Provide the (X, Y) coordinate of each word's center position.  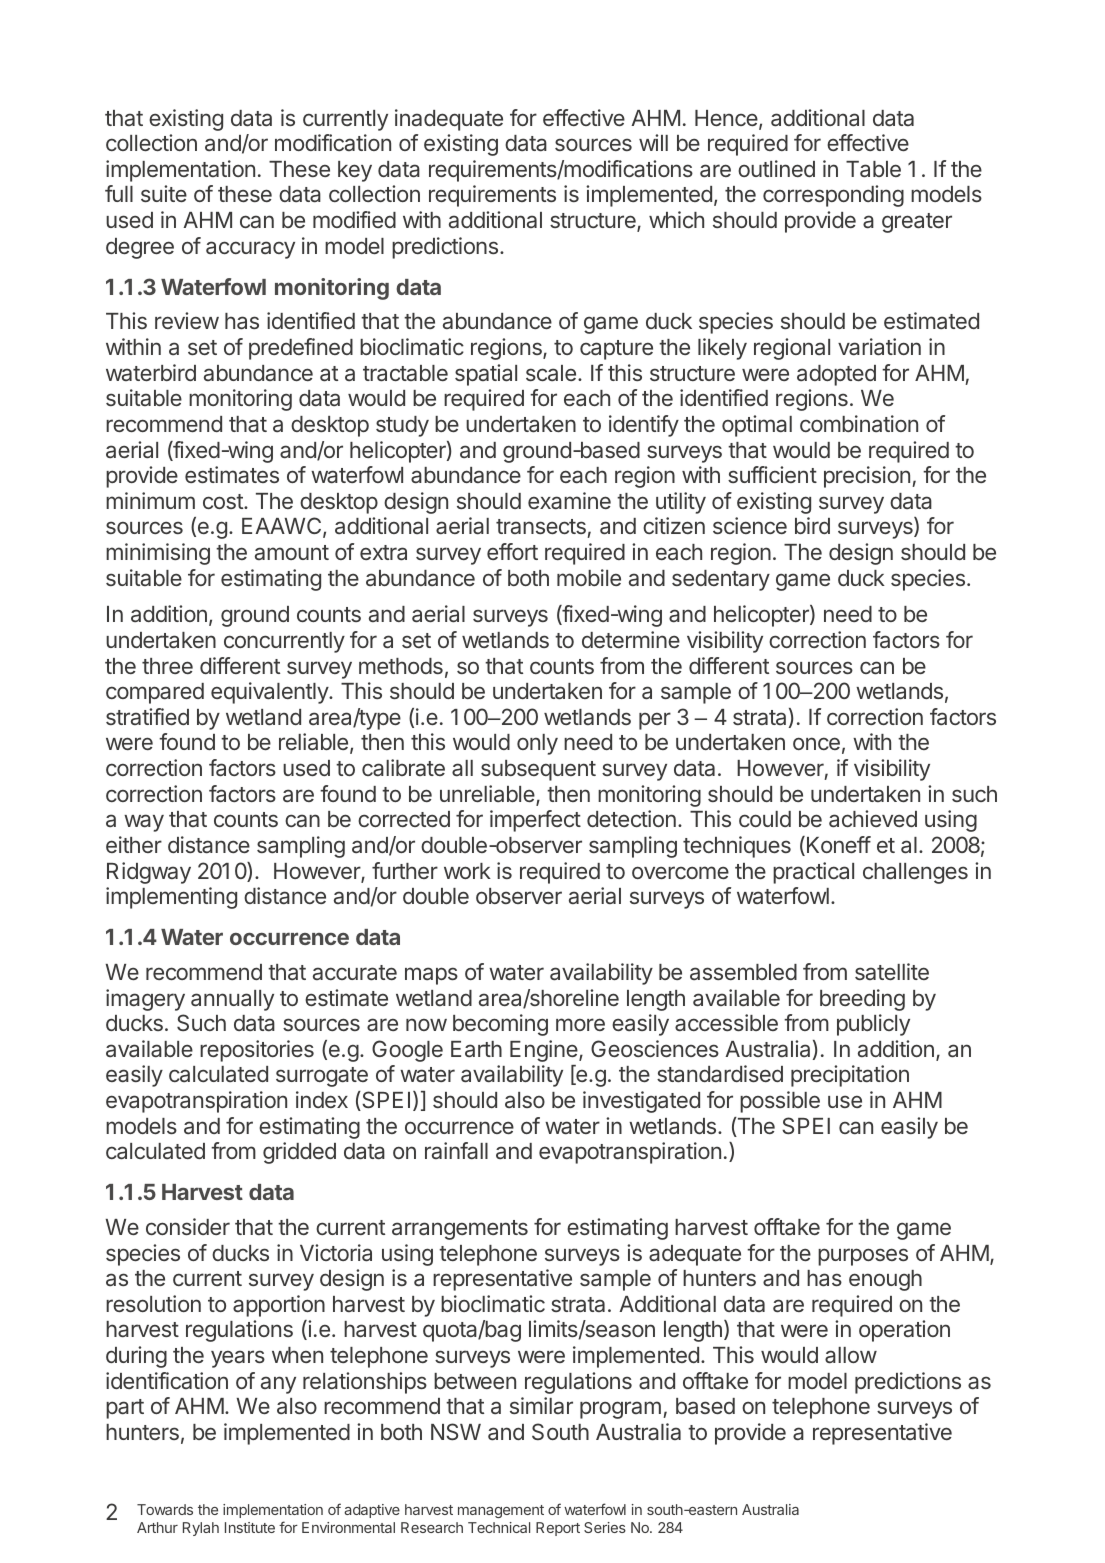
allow (851, 1355)
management (501, 1511)
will (653, 142)
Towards (165, 1509)
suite (164, 193)
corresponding (833, 196)
